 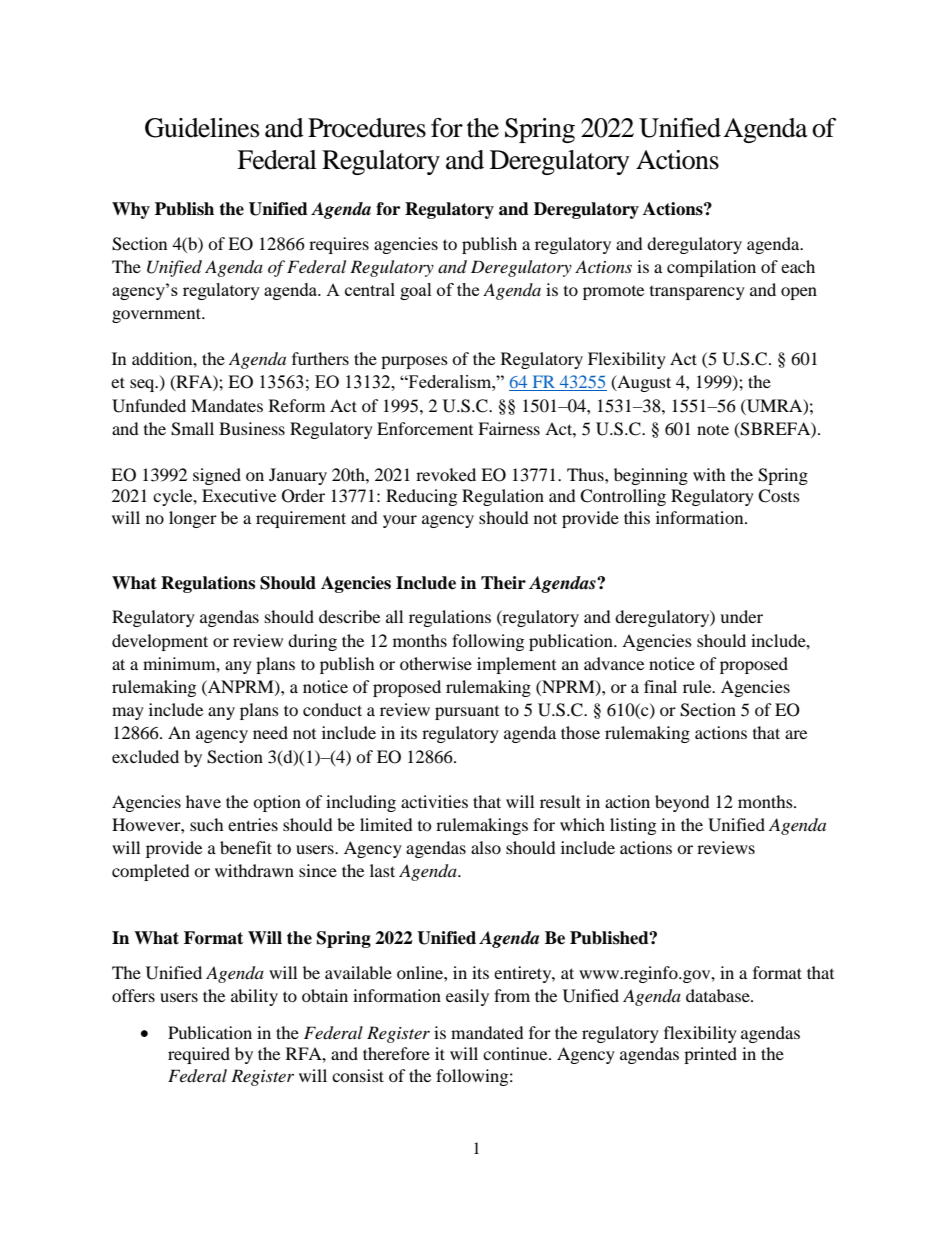 I want to click on requires, so click(x=339, y=245).
